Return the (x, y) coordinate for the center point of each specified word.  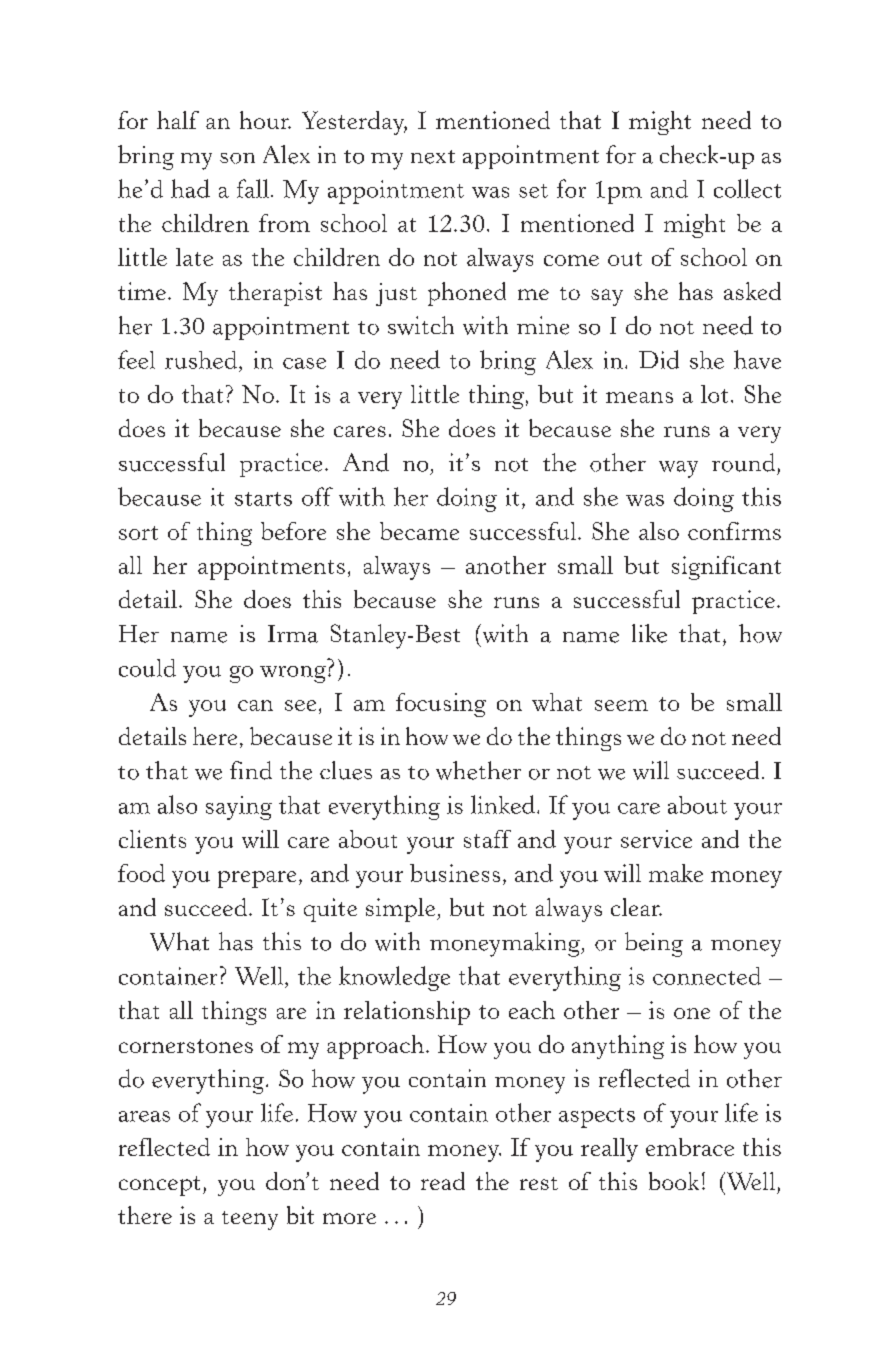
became (419, 531)
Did (659, 359)
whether (478, 770)
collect (747, 188)
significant (726, 568)
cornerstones (186, 1046)
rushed (202, 360)
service (656, 839)
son (237, 158)
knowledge (394, 978)
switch (421, 325)
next (433, 157)
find (251, 770)
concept (159, 1186)
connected (707, 976)
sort (138, 533)
